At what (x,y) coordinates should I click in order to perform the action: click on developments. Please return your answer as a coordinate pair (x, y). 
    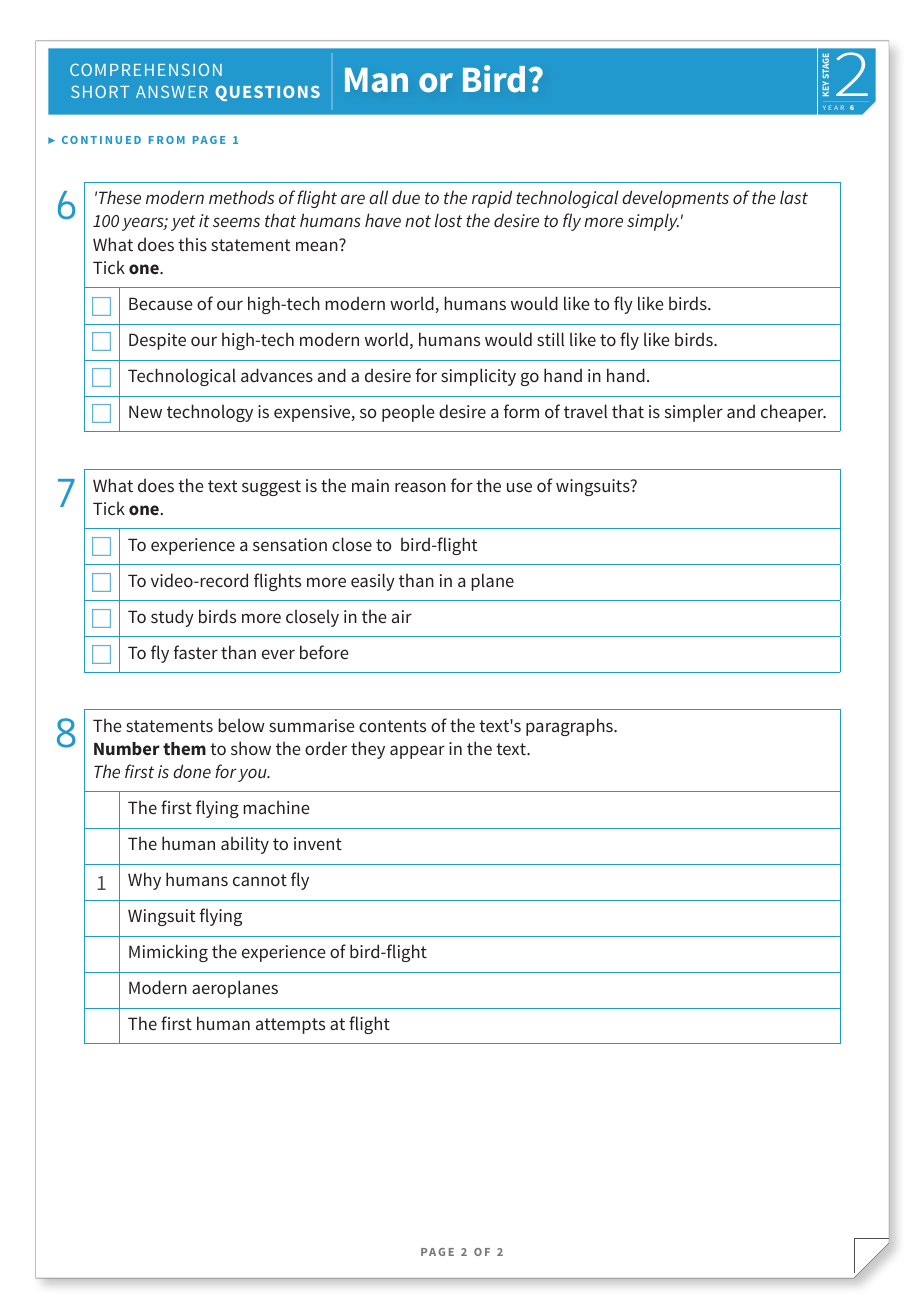
    Looking at the image, I should click on (675, 199).
